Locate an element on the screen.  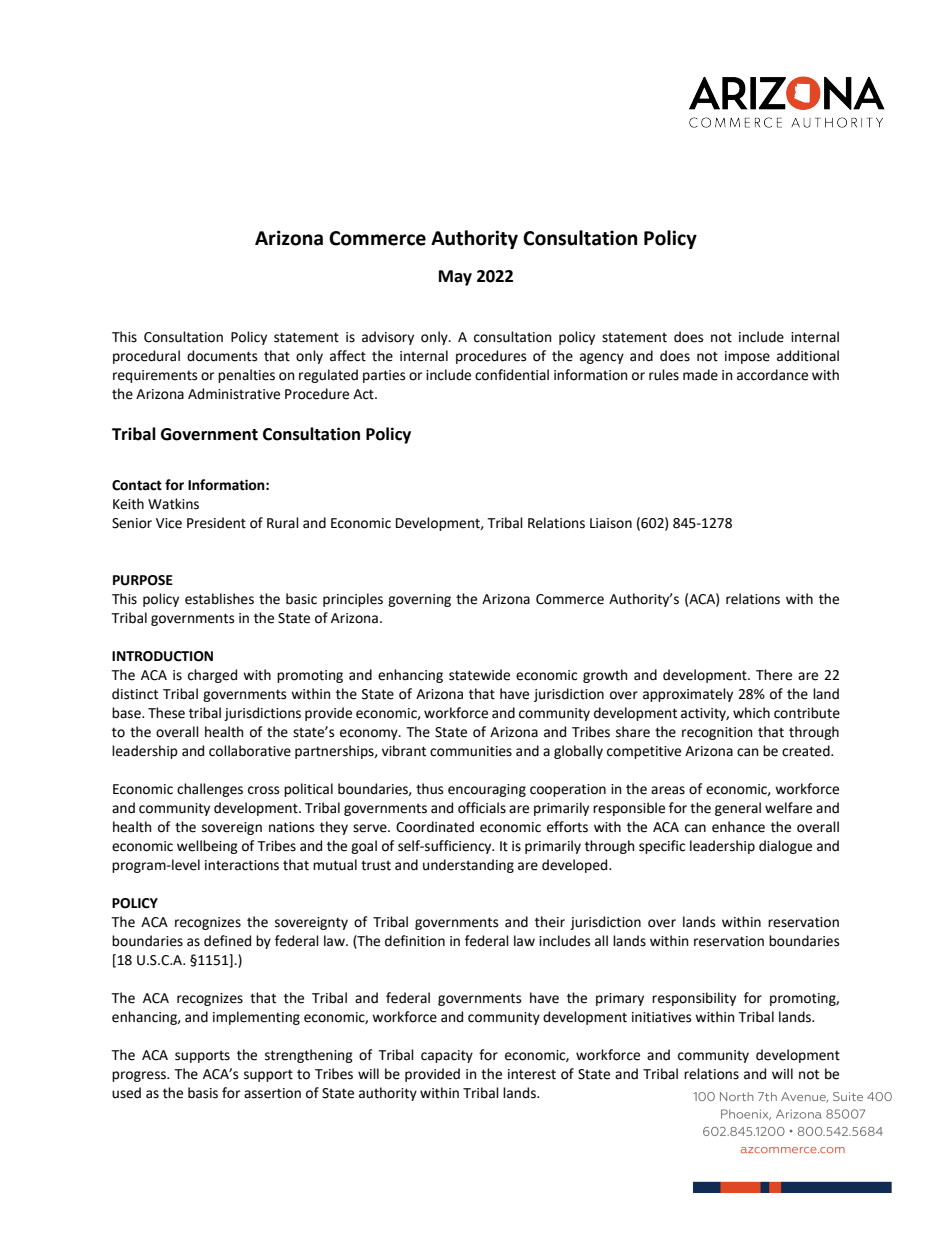
interactions is located at coordinates (242, 865).
